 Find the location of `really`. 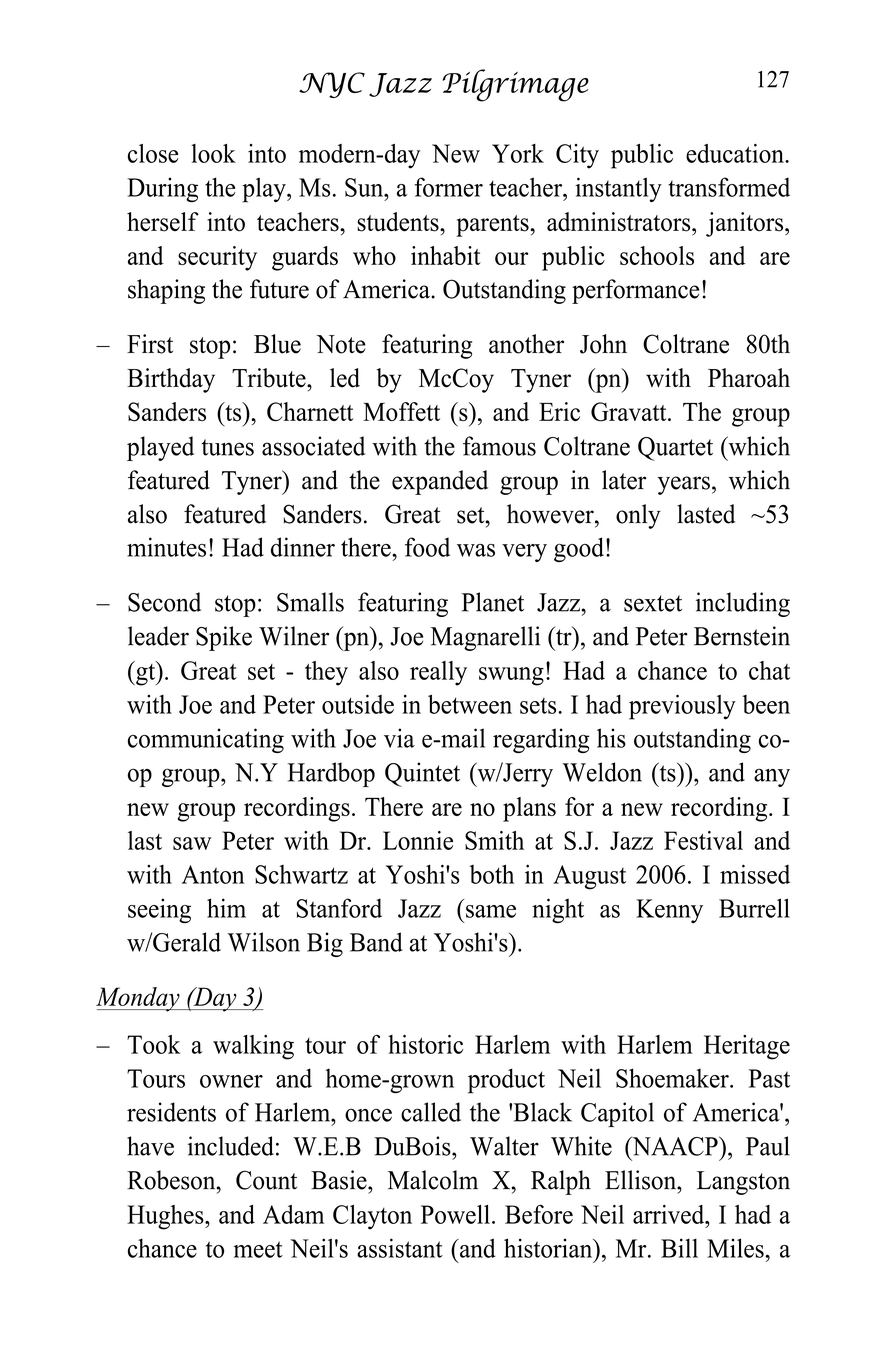

really is located at coordinates (438, 673).
